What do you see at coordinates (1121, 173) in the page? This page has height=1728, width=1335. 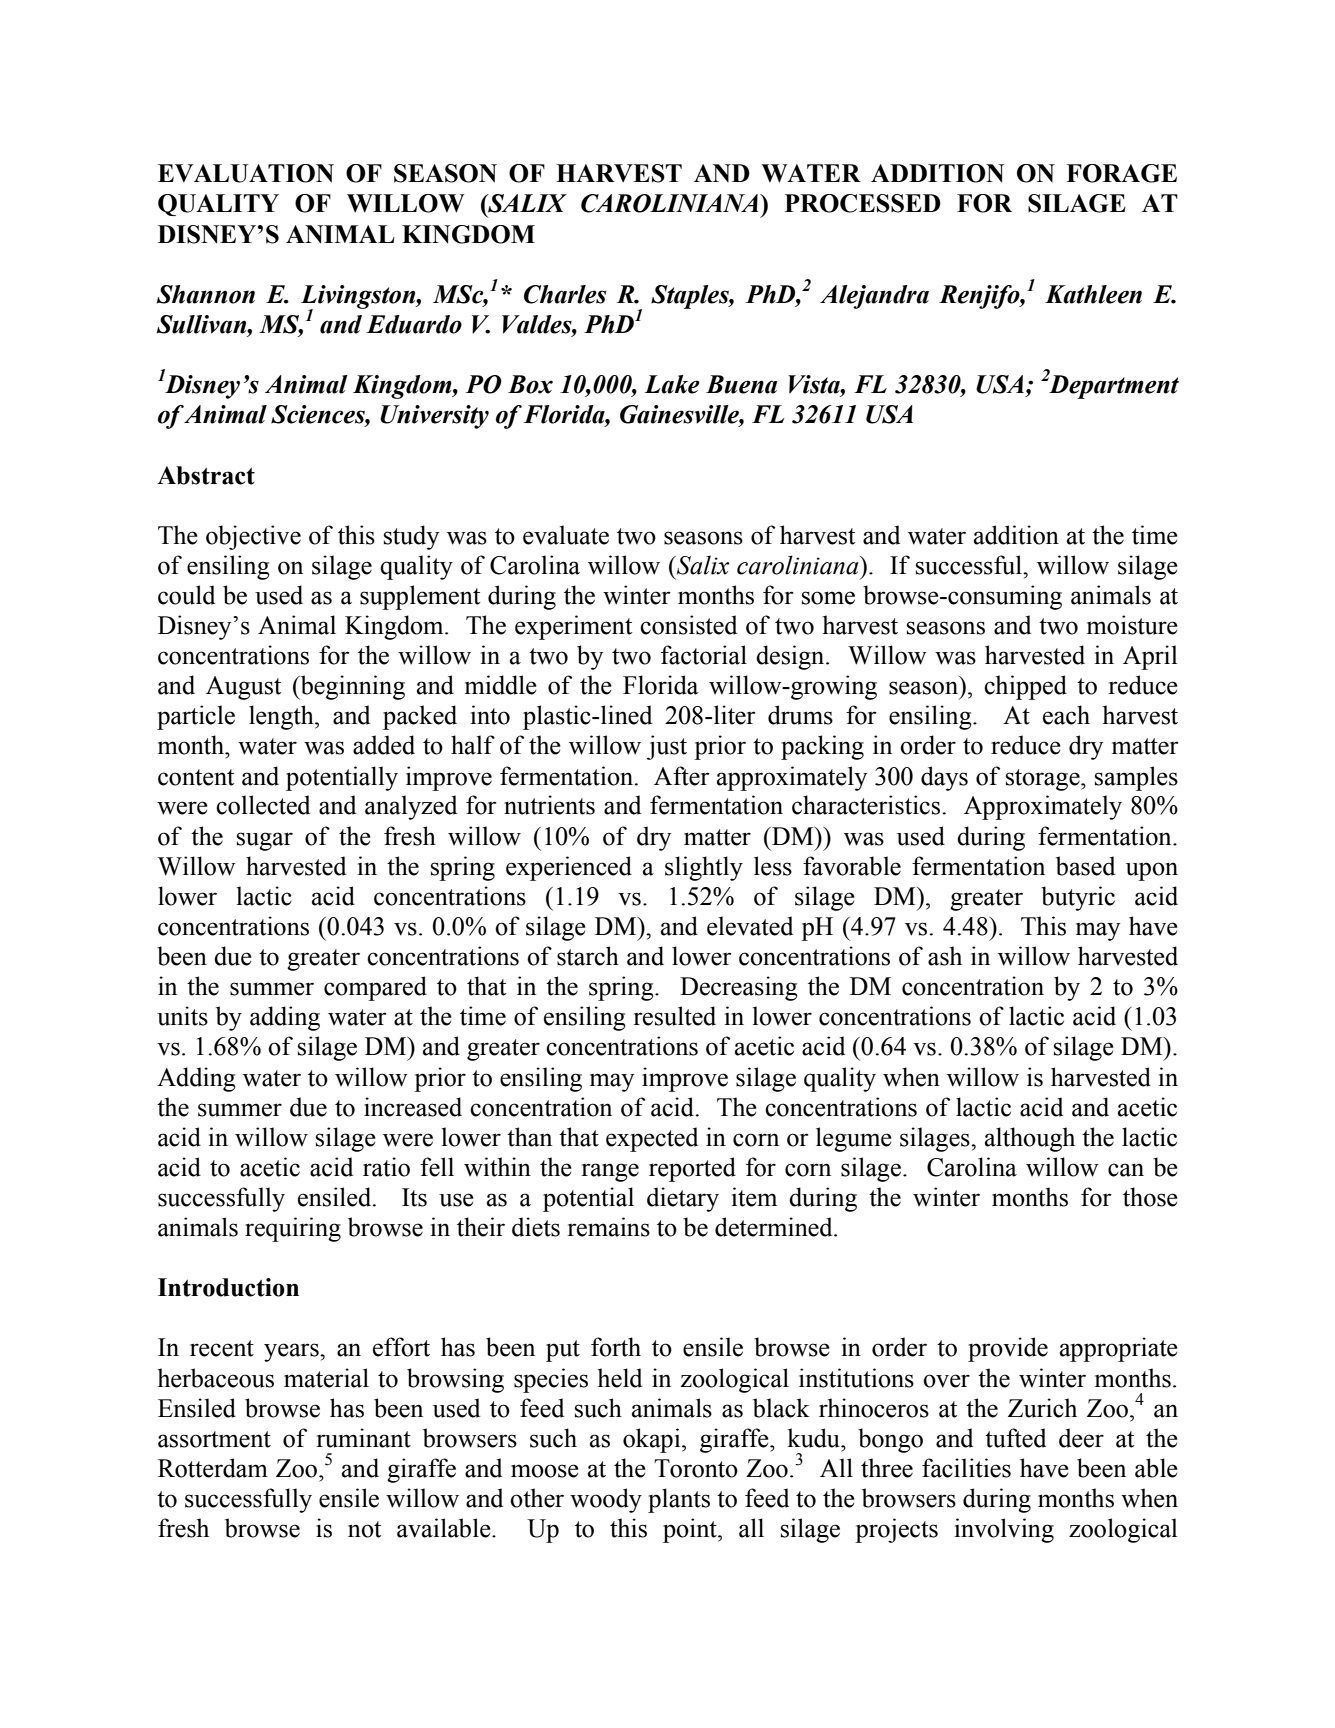 I see `FORAGE` at bounding box center [1121, 173].
